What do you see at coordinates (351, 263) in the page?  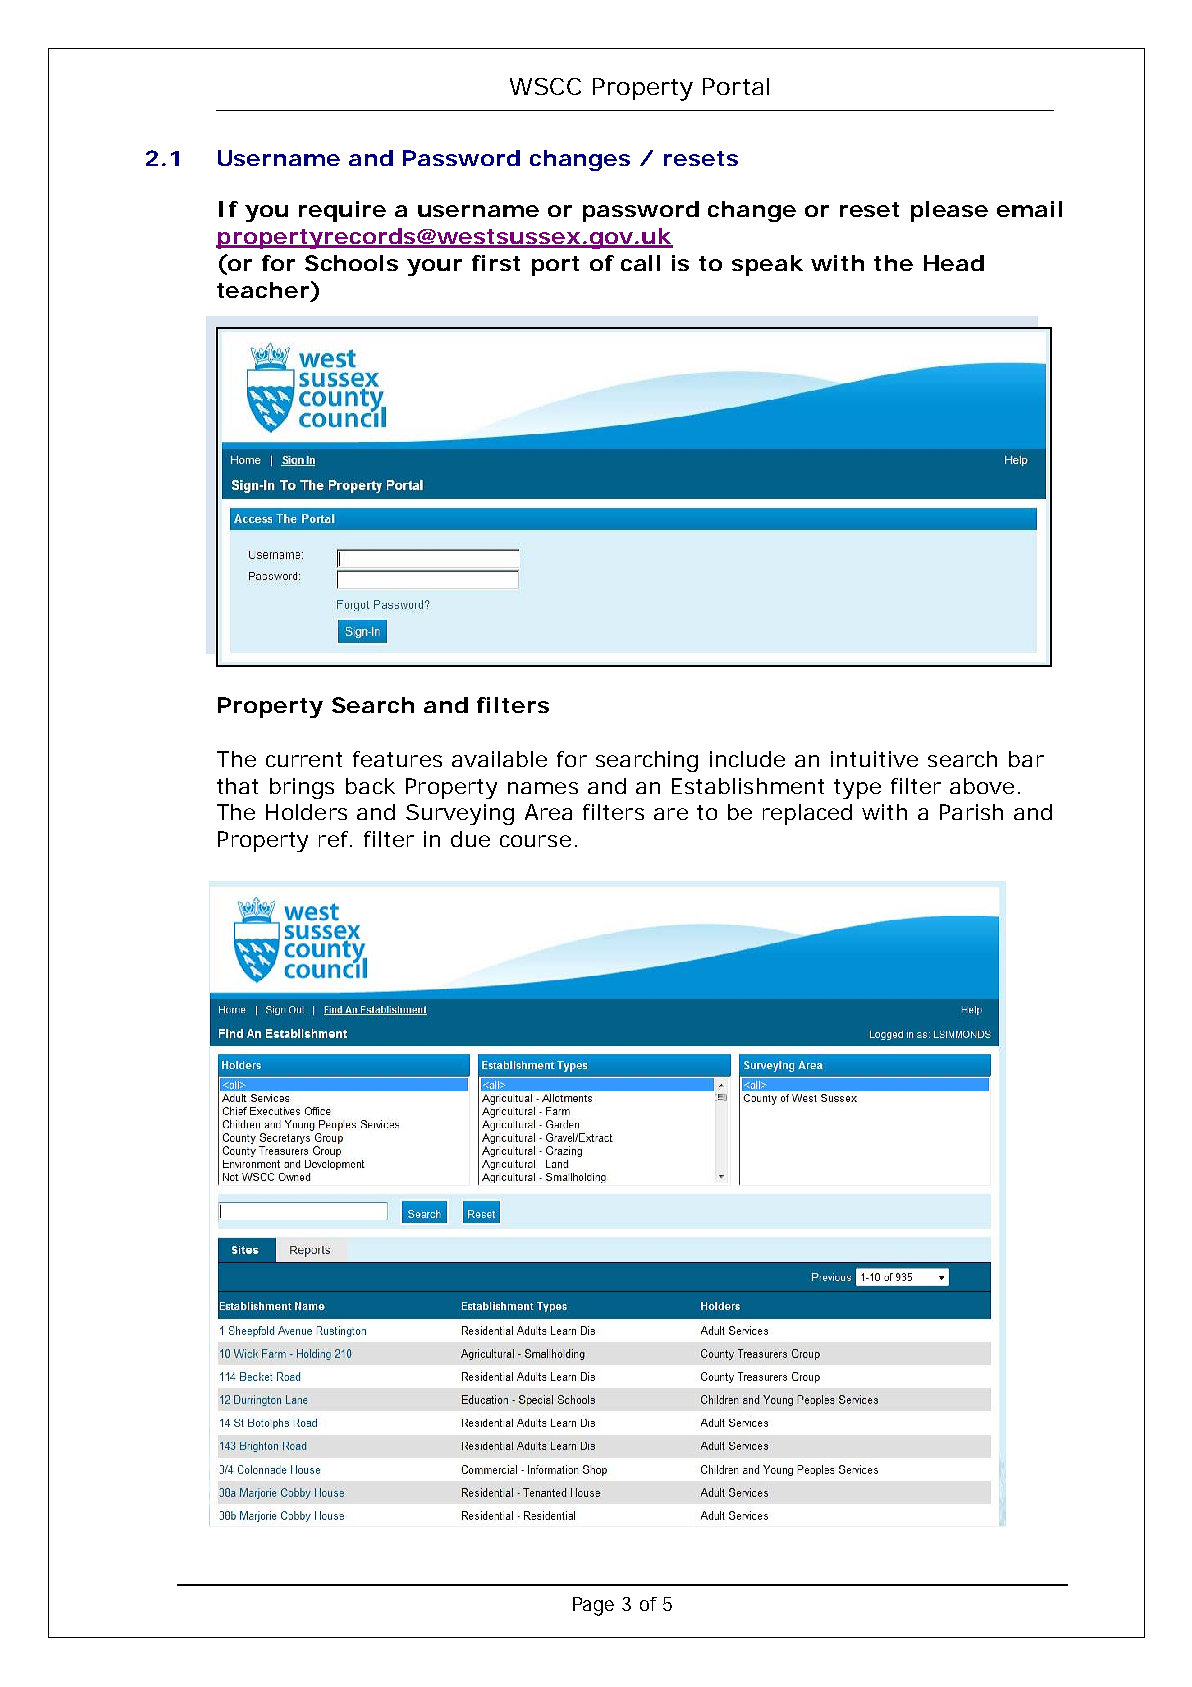 I see `Schools` at bounding box center [351, 263].
